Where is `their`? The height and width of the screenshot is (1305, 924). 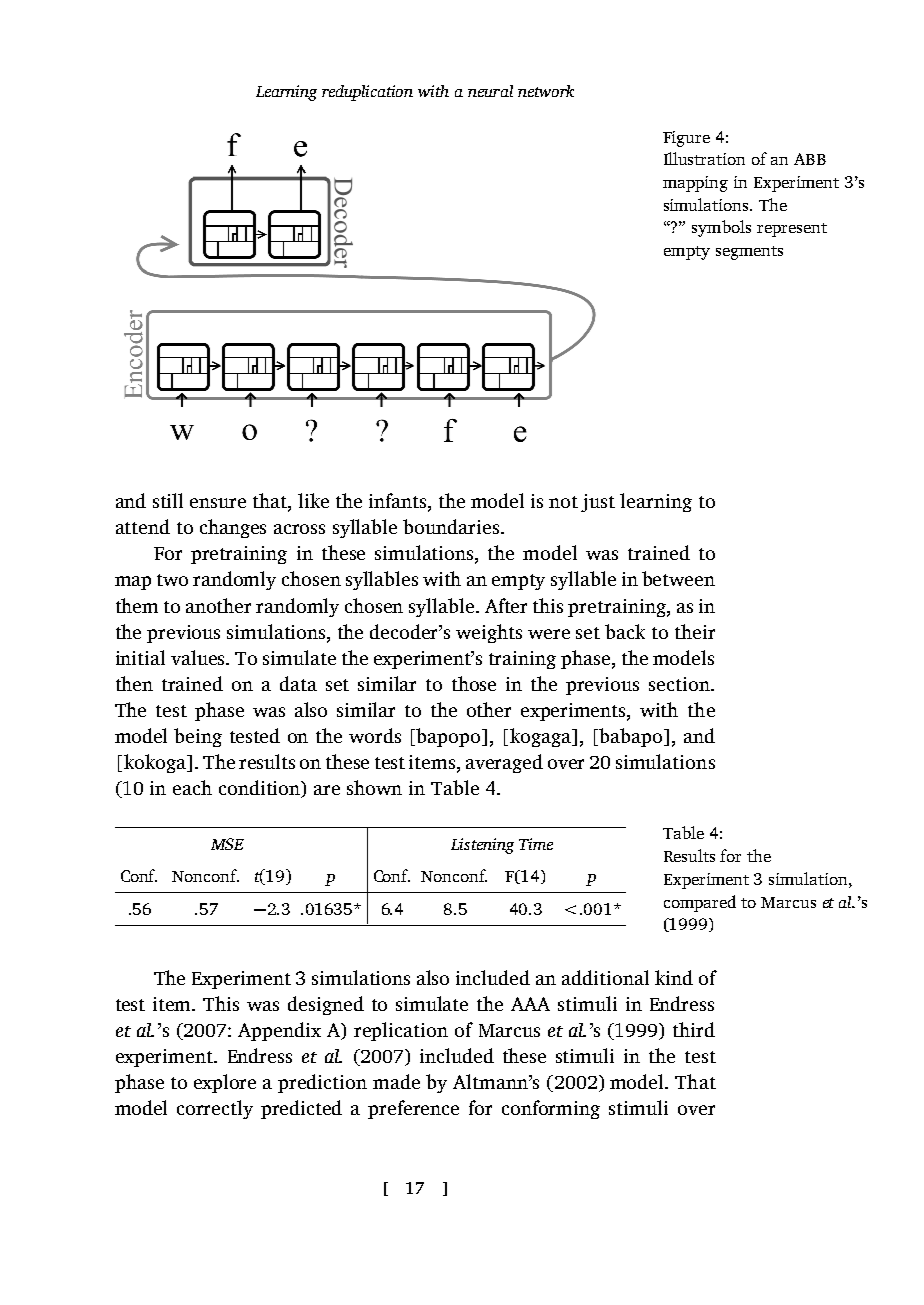 their is located at coordinates (695, 631).
